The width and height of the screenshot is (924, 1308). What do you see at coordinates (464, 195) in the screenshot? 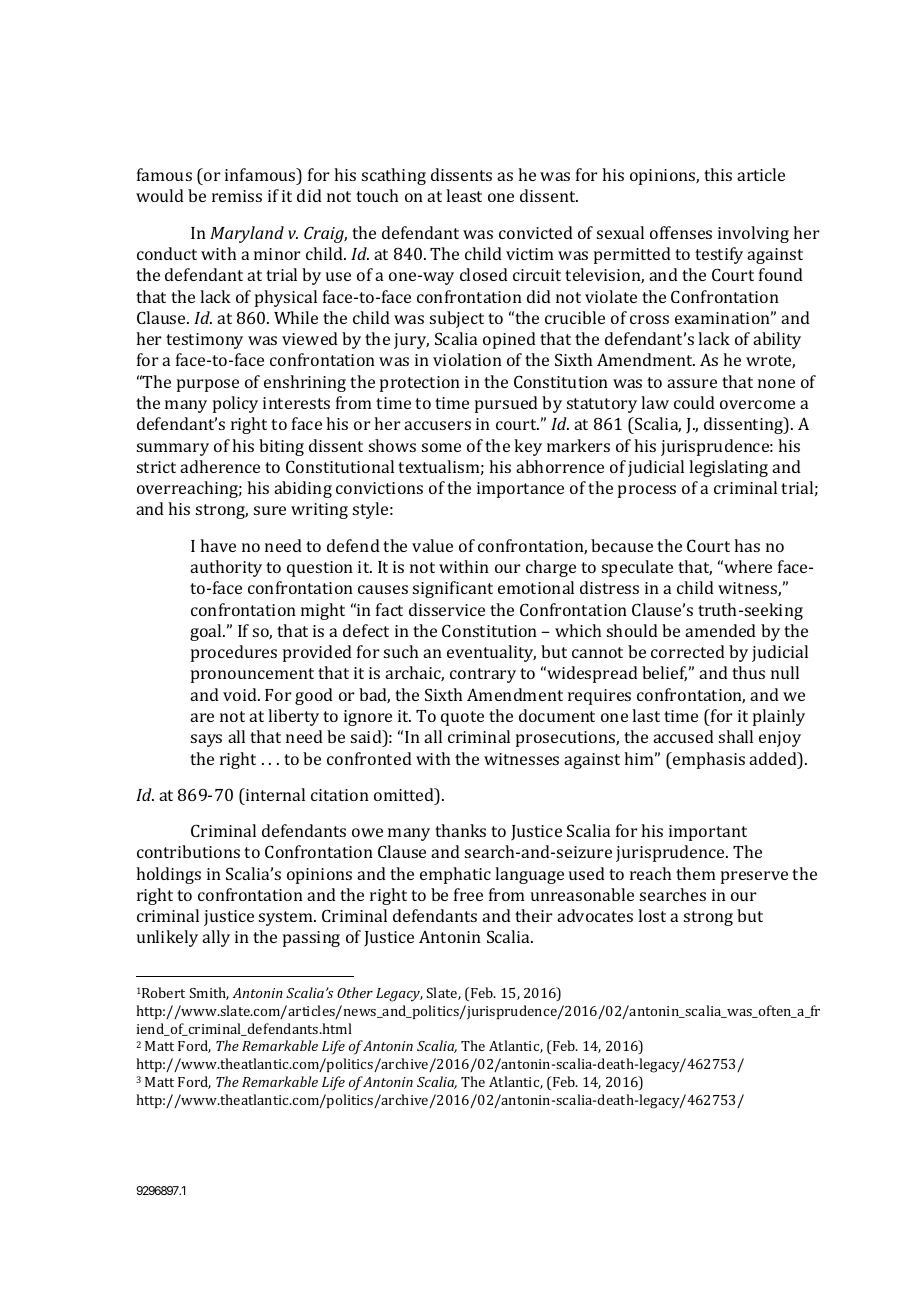
I see `least` at bounding box center [464, 195].
